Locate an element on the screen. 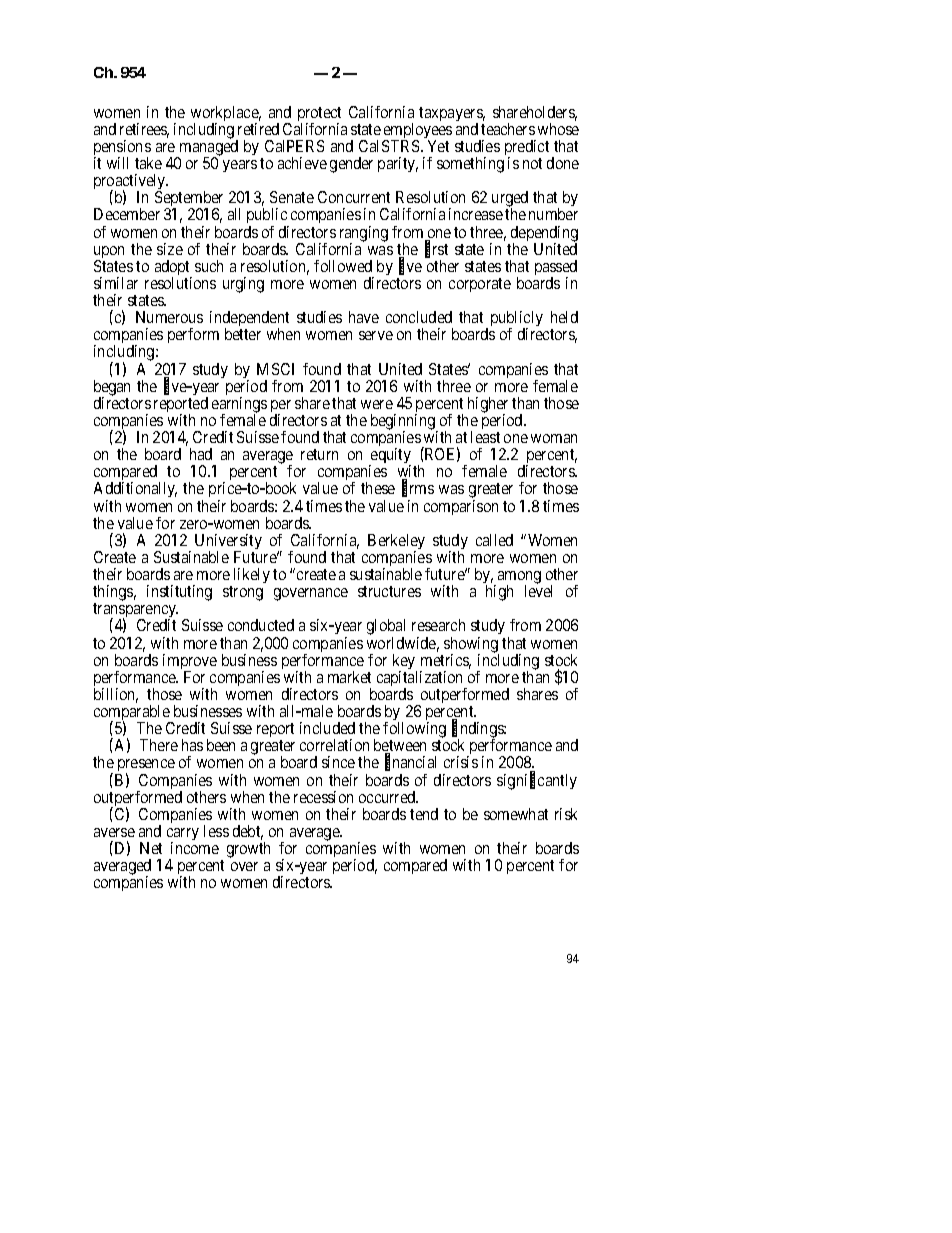 The height and width of the screenshot is (1233, 952). retirees is located at coordinates (144, 130).
